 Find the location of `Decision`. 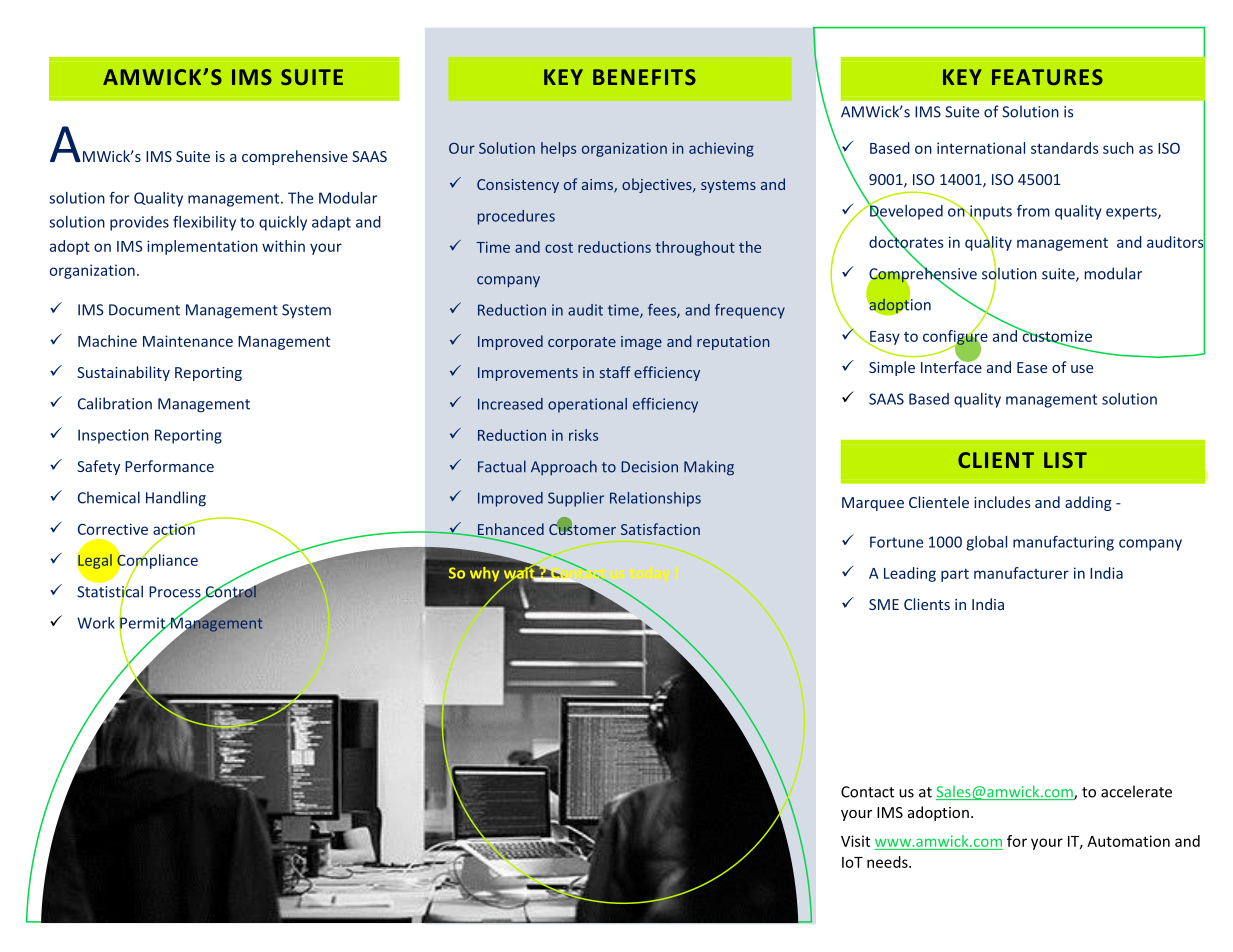

Decision is located at coordinates (649, 467).
